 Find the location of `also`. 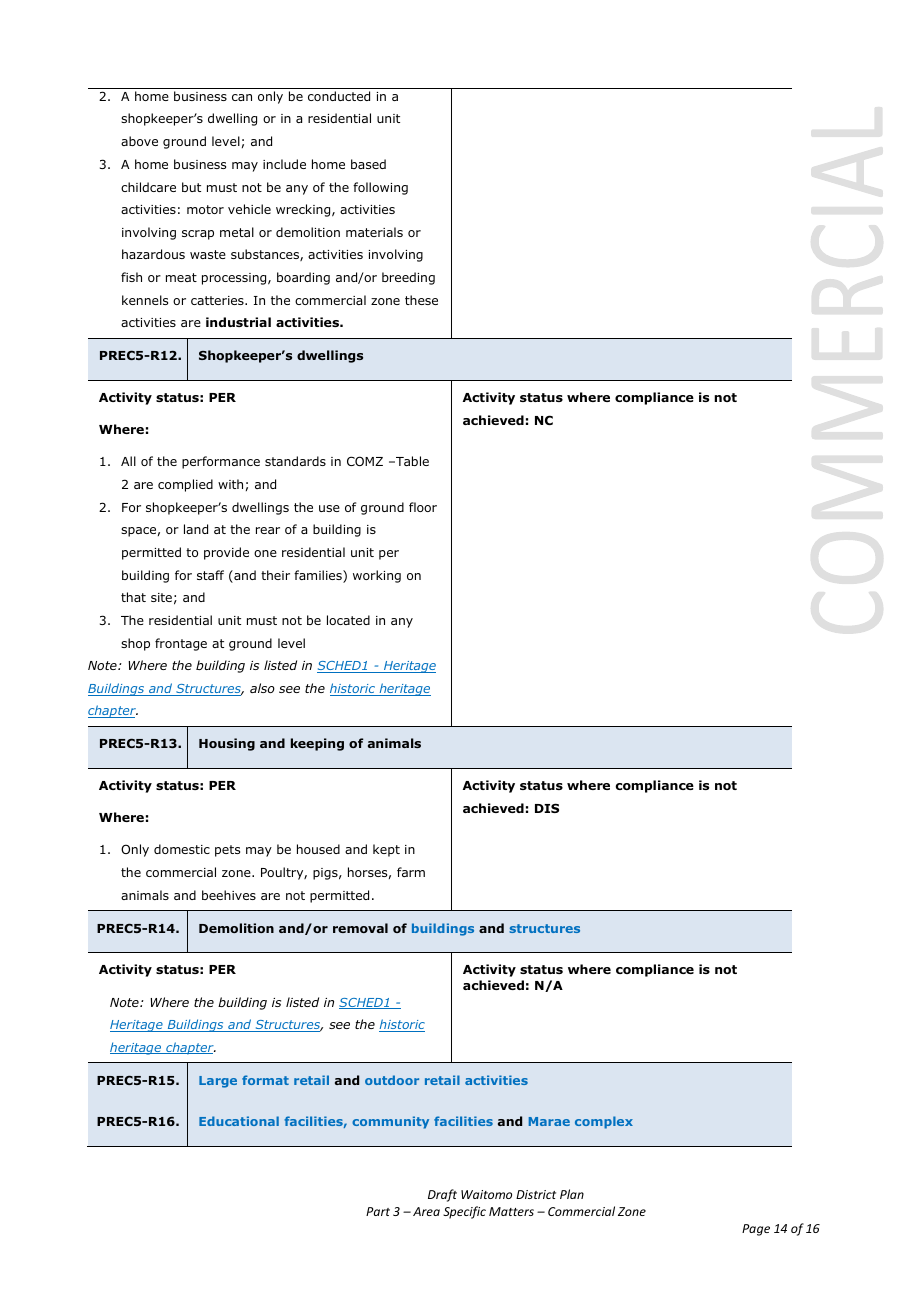

also is located at coordinates (262, 688).
